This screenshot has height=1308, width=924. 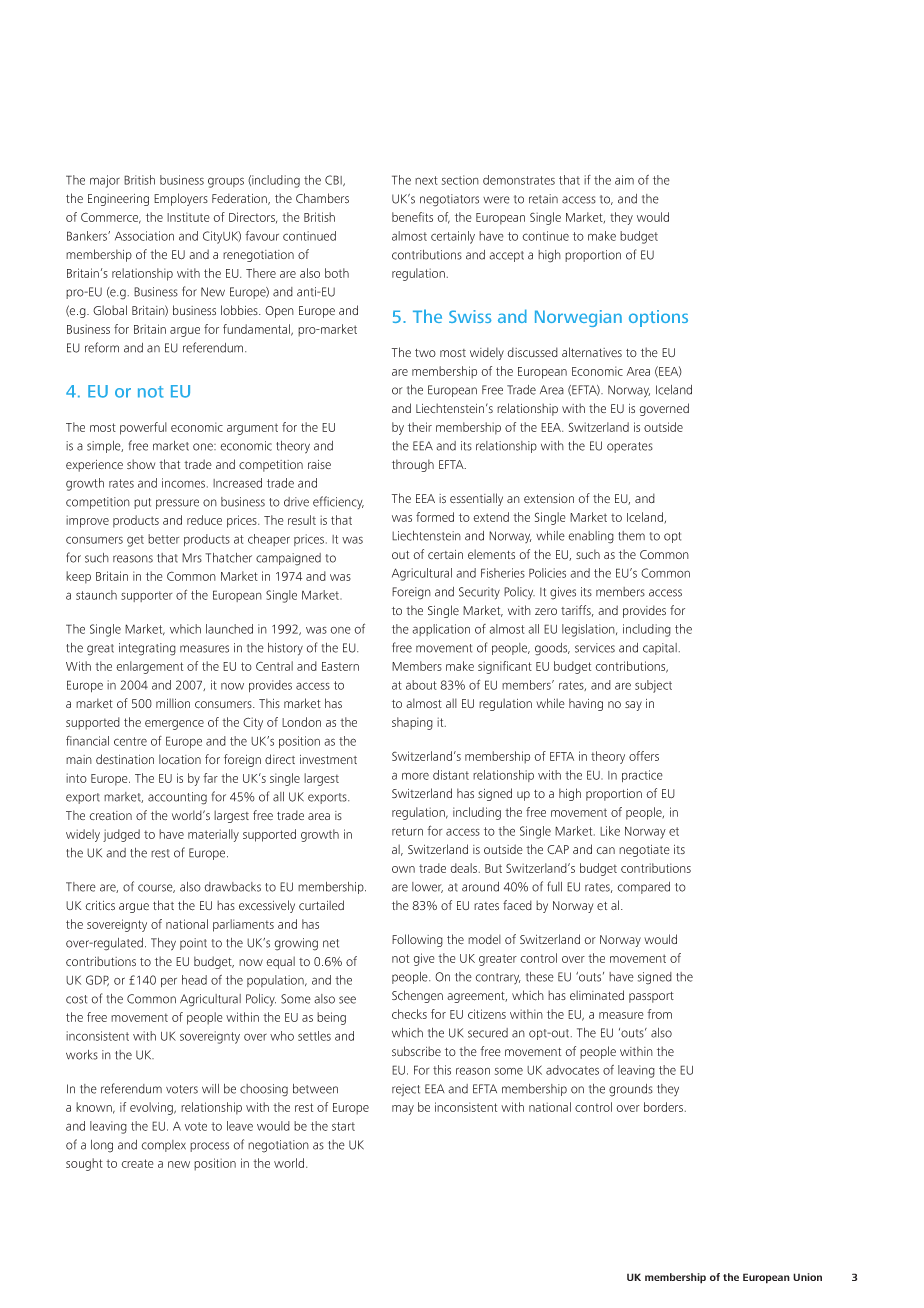 What do you see at coordinates (174, 725) in the screenshot?
I see `emergence` at bounding box center [174, 725].
